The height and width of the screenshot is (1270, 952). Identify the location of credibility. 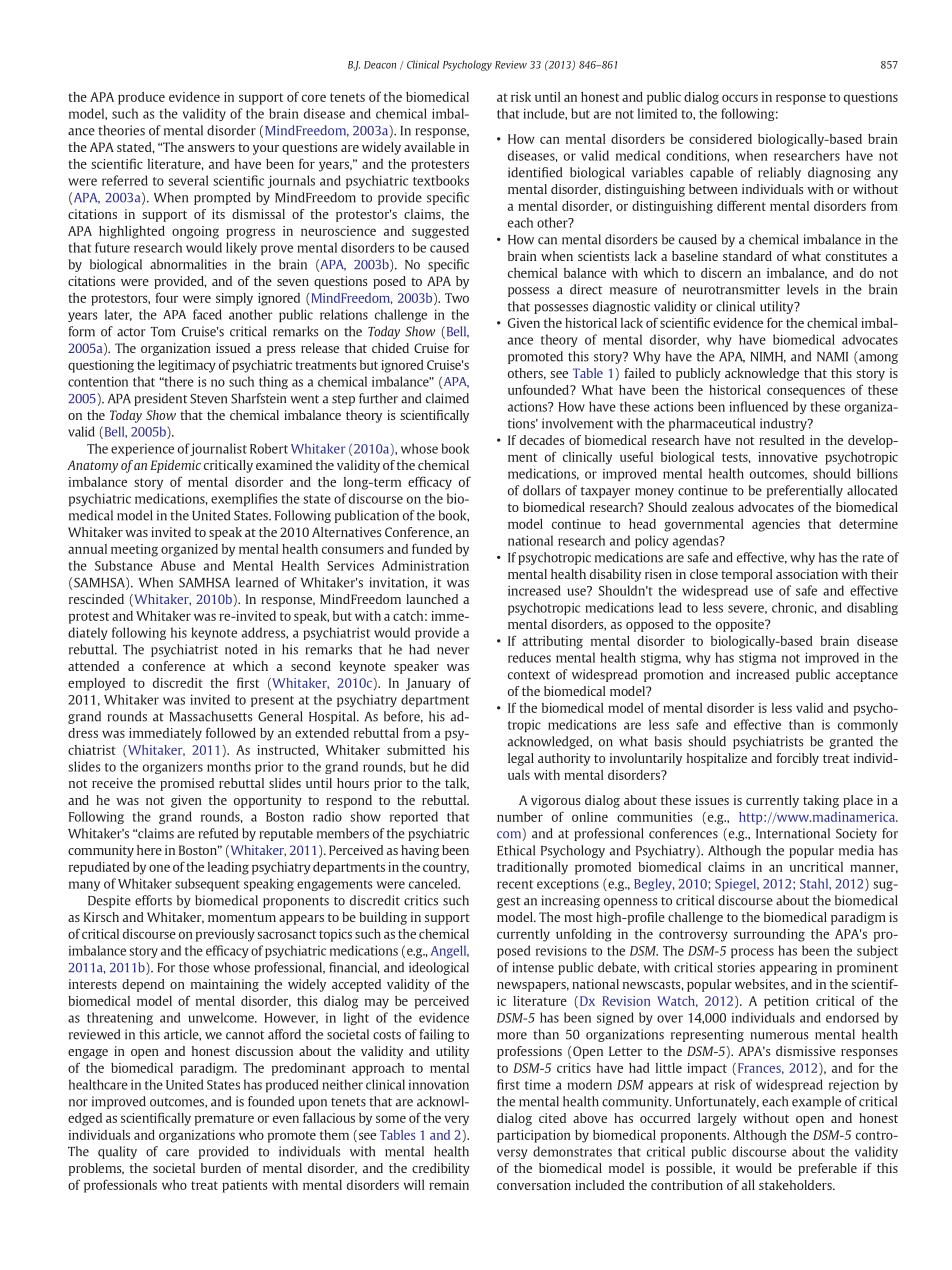
(441, 1169).
